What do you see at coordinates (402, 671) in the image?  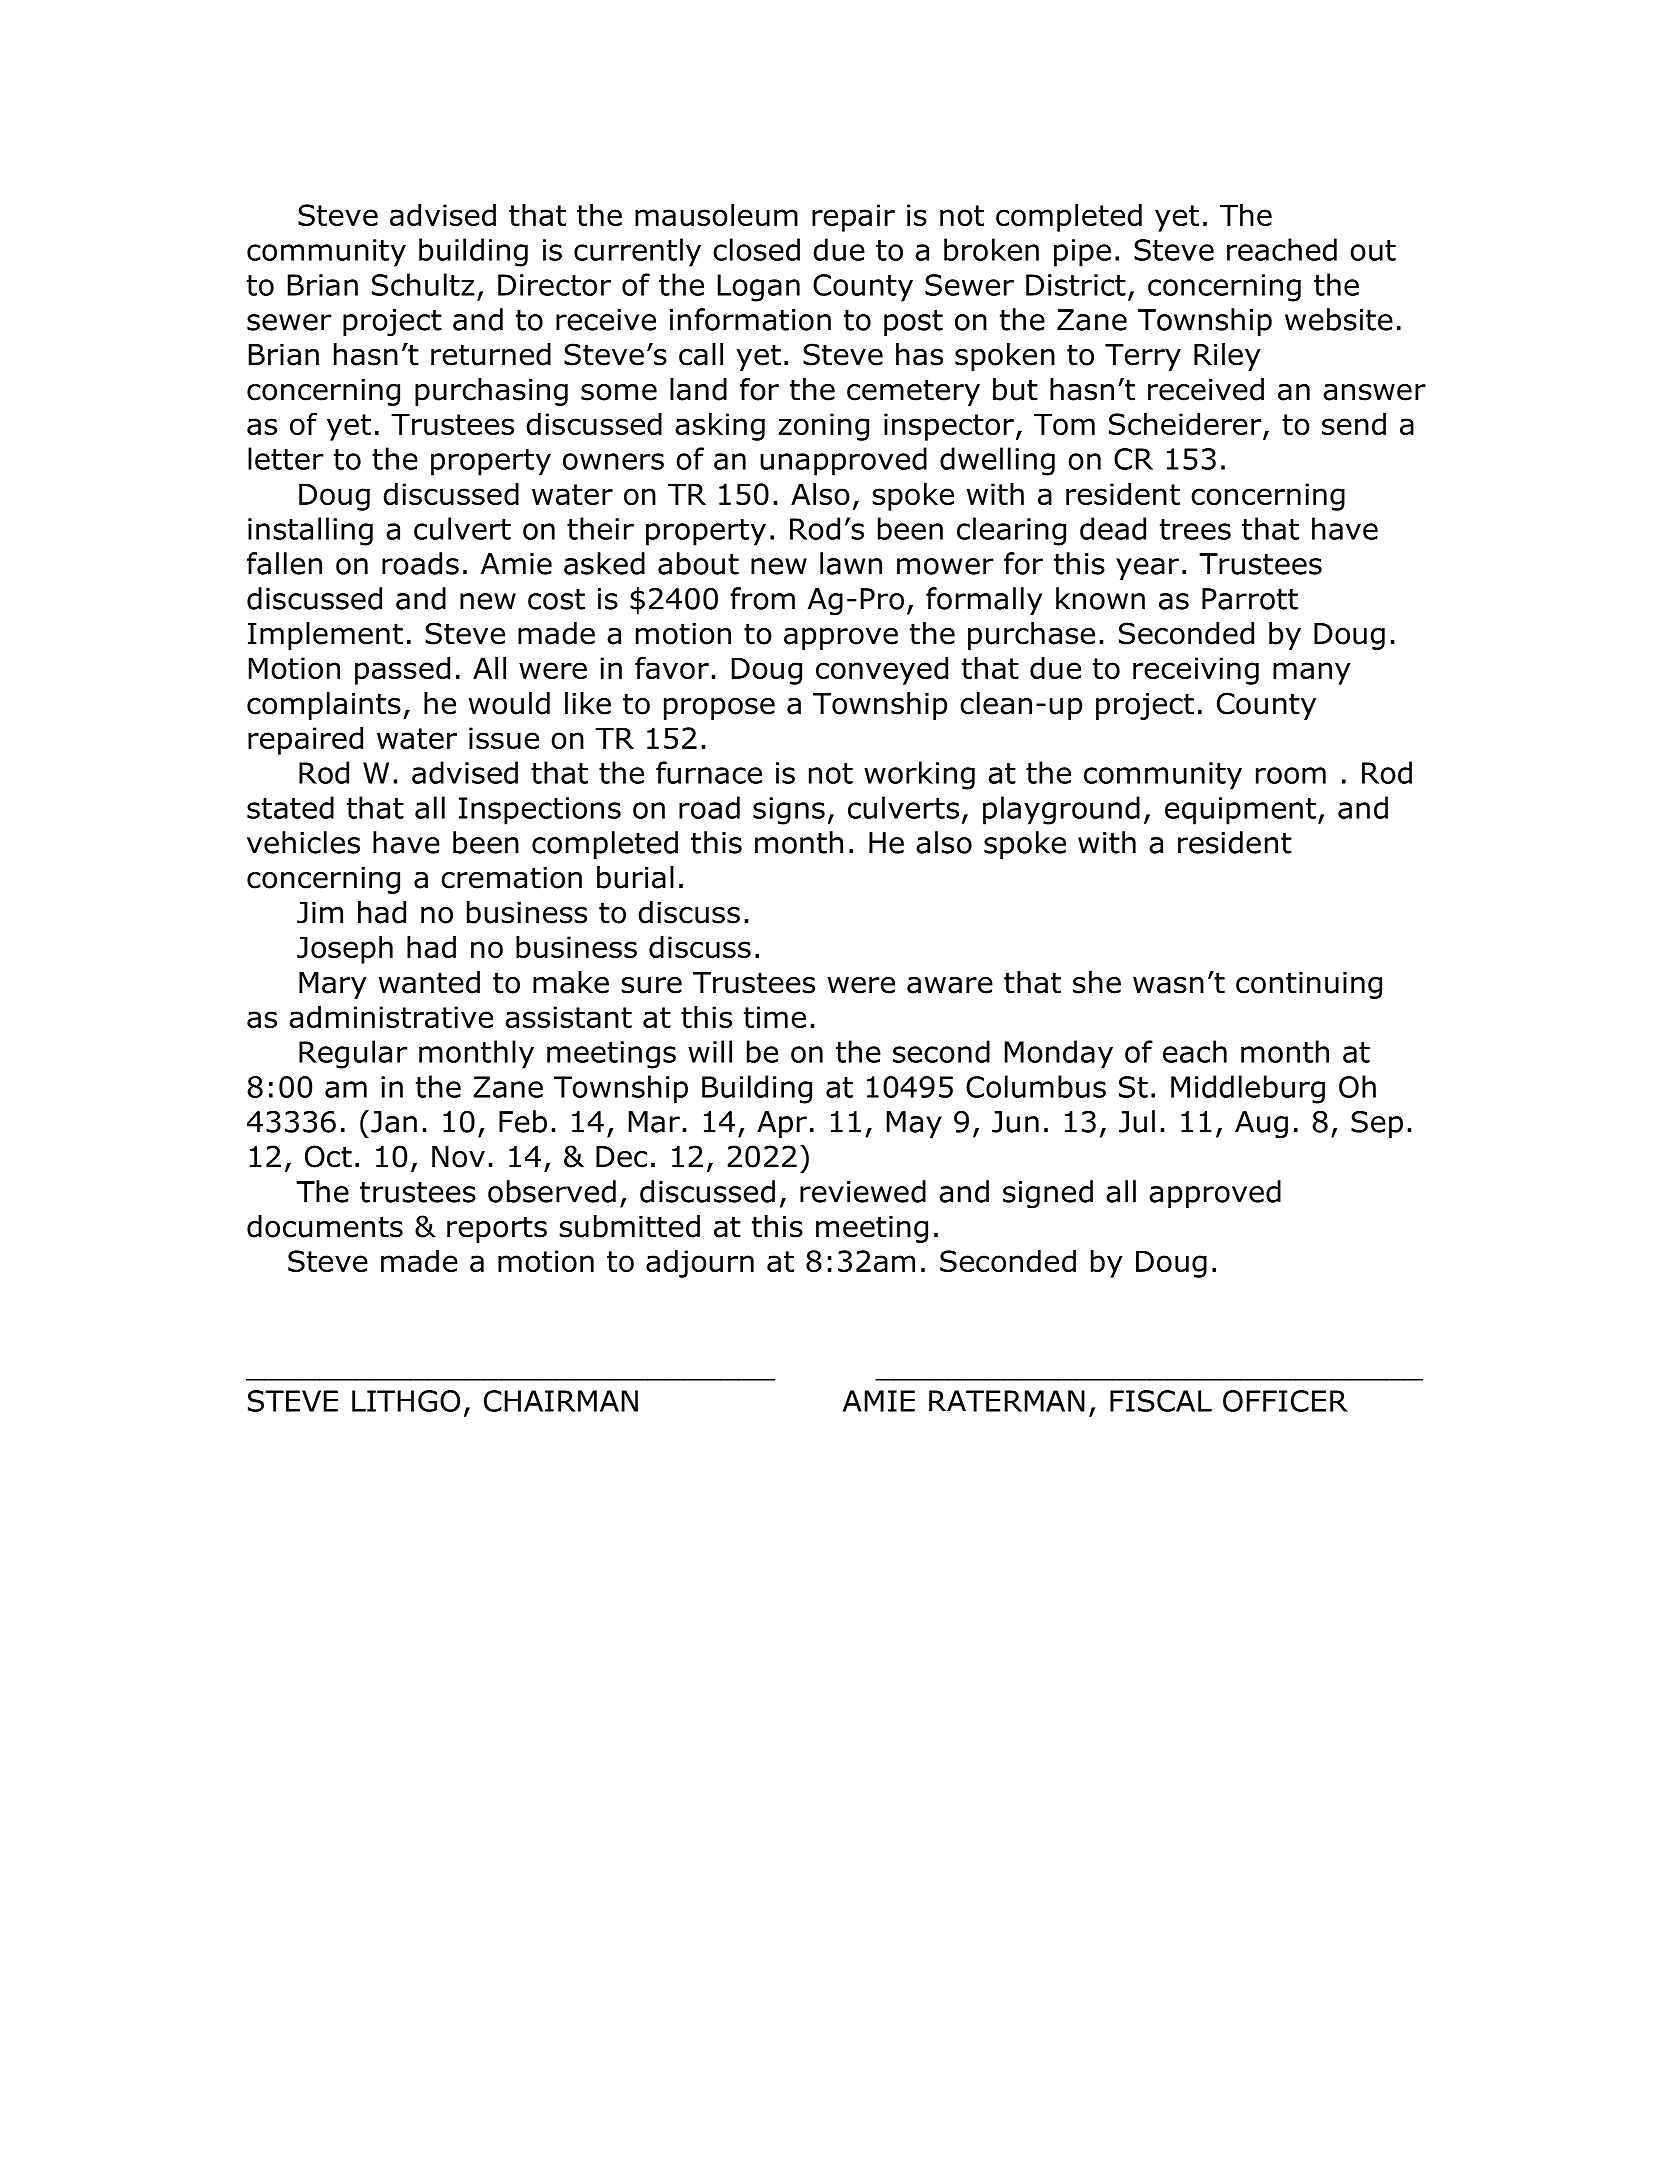 I see `passed` at bounding box center [402, 671].
